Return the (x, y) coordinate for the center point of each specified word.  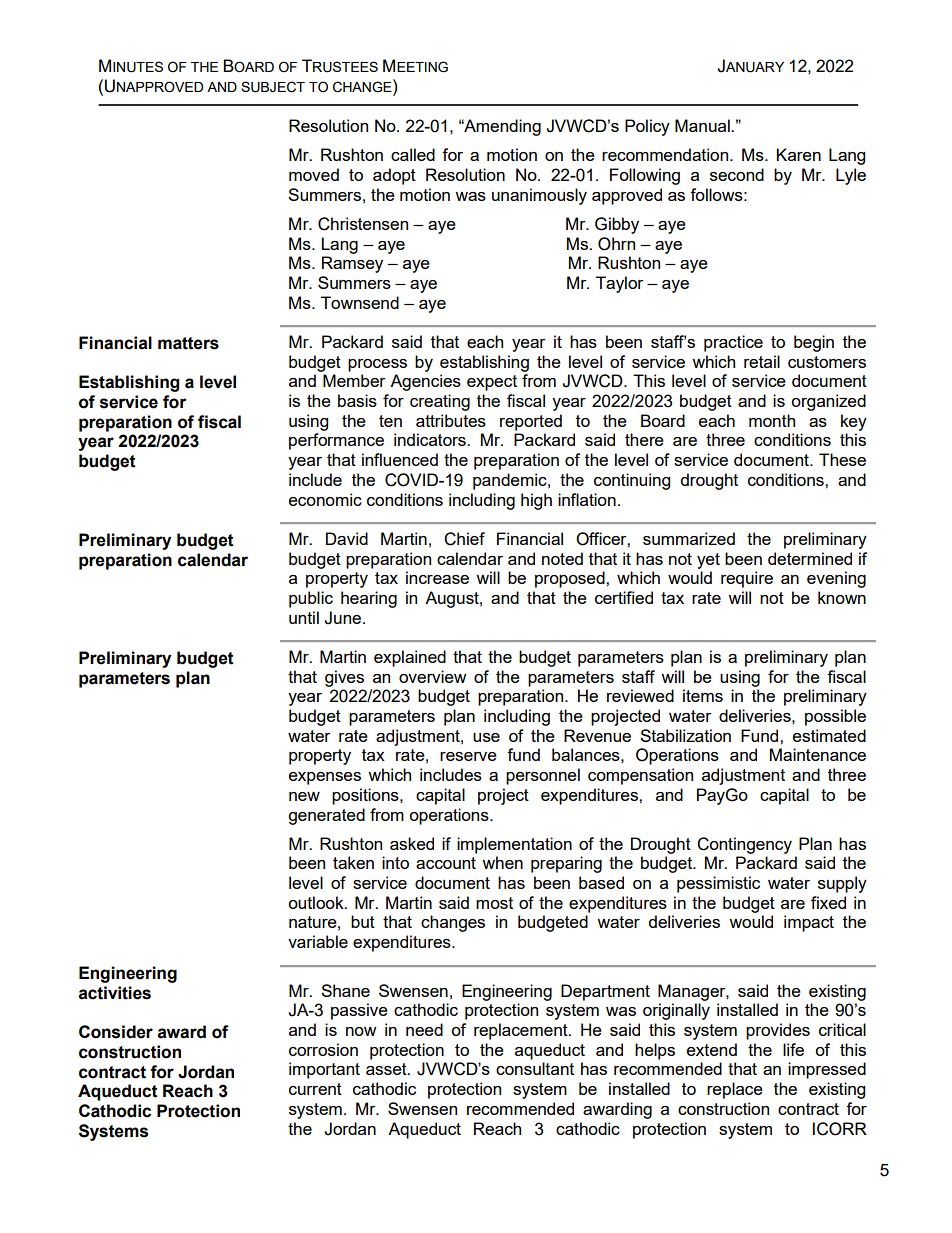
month (772, 420)
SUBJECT (273, 87)
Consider (116, 1032)
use (486, 737)
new (304, 796)
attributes (451, 420)
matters (188, 343)
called (413, 154)
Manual (703, 125)
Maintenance (818, 754)
